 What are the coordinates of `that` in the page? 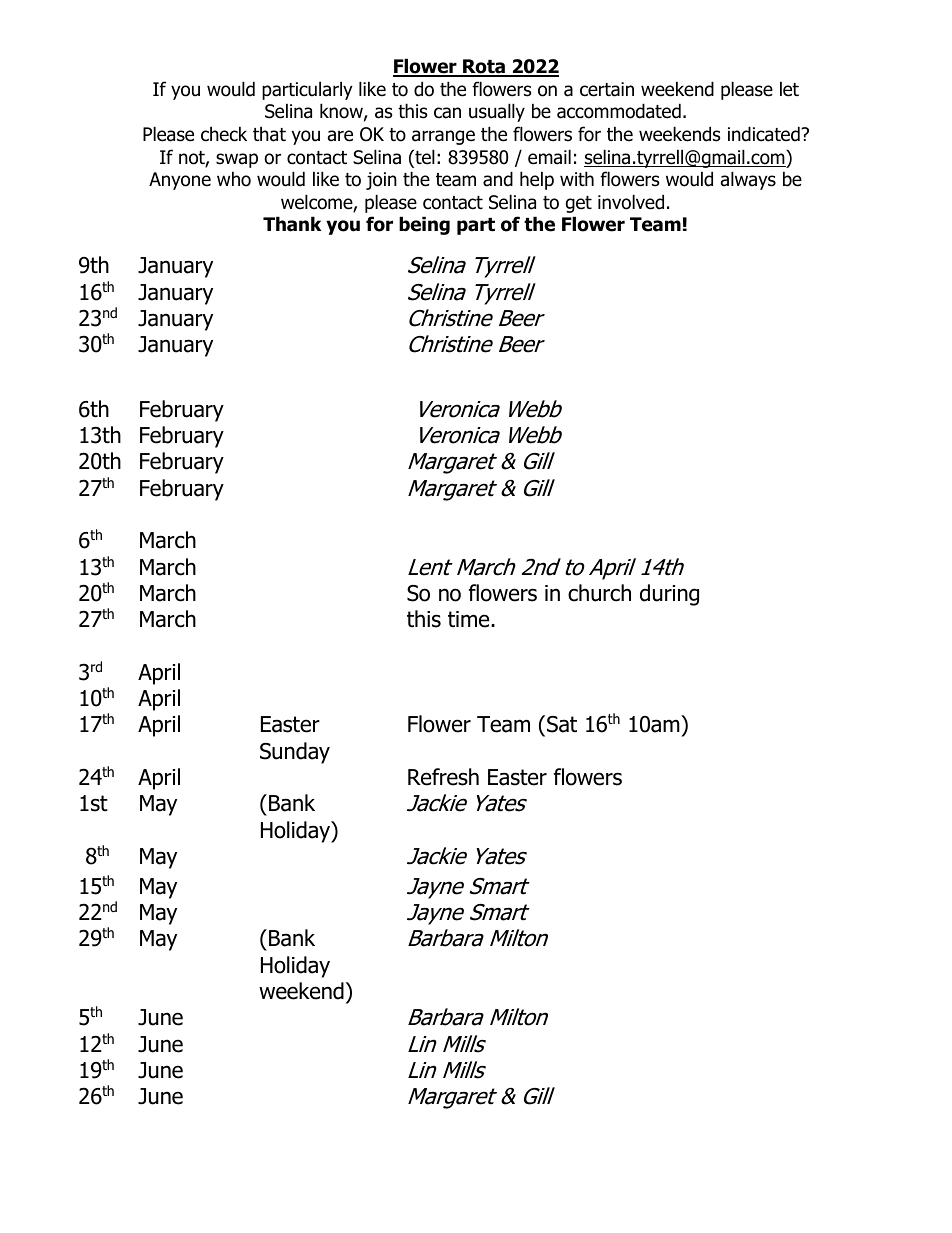 It's located at (269, 134).
